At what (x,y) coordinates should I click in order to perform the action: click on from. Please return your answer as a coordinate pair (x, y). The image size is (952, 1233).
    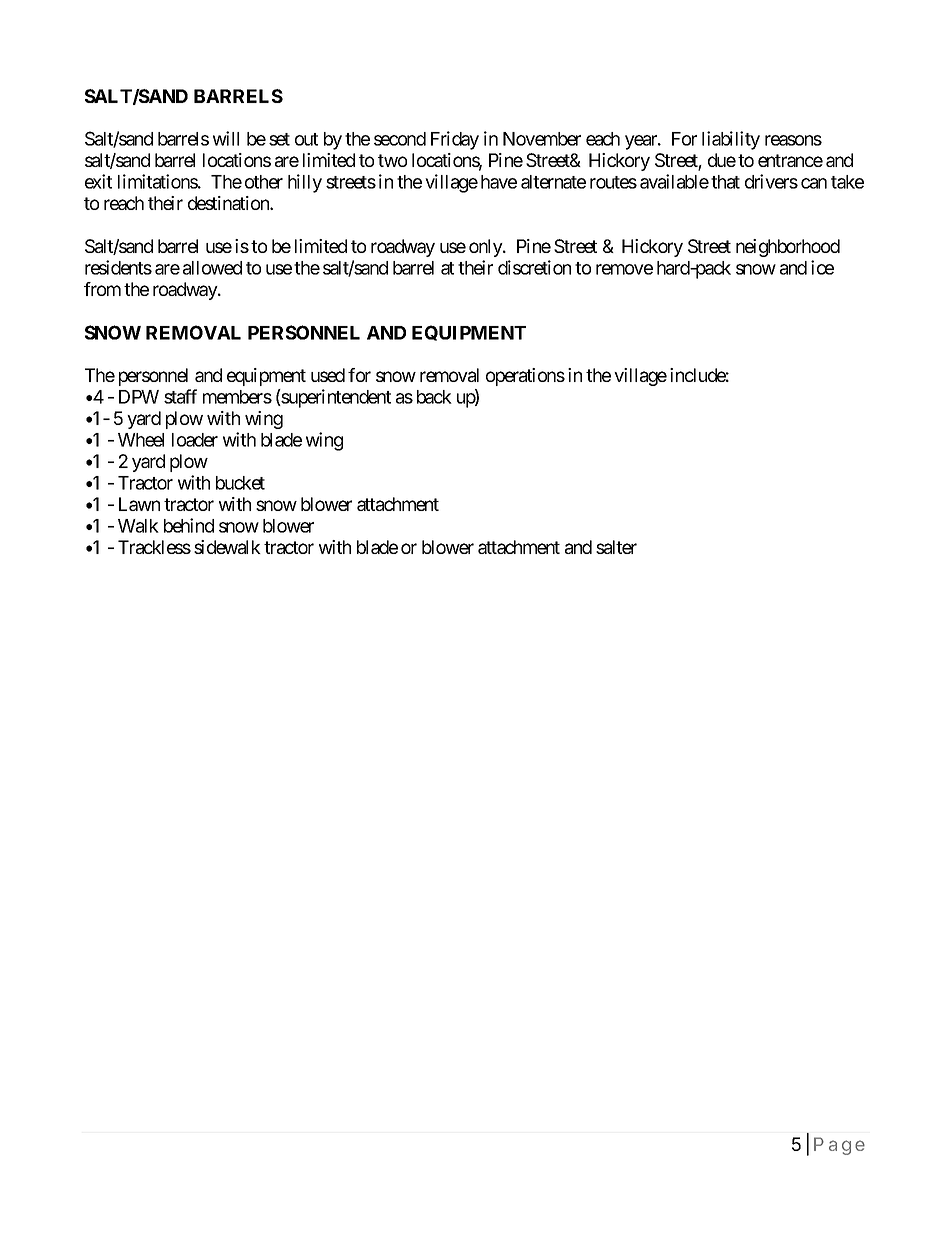
    Looking at the image, I should click on (102, 289).
